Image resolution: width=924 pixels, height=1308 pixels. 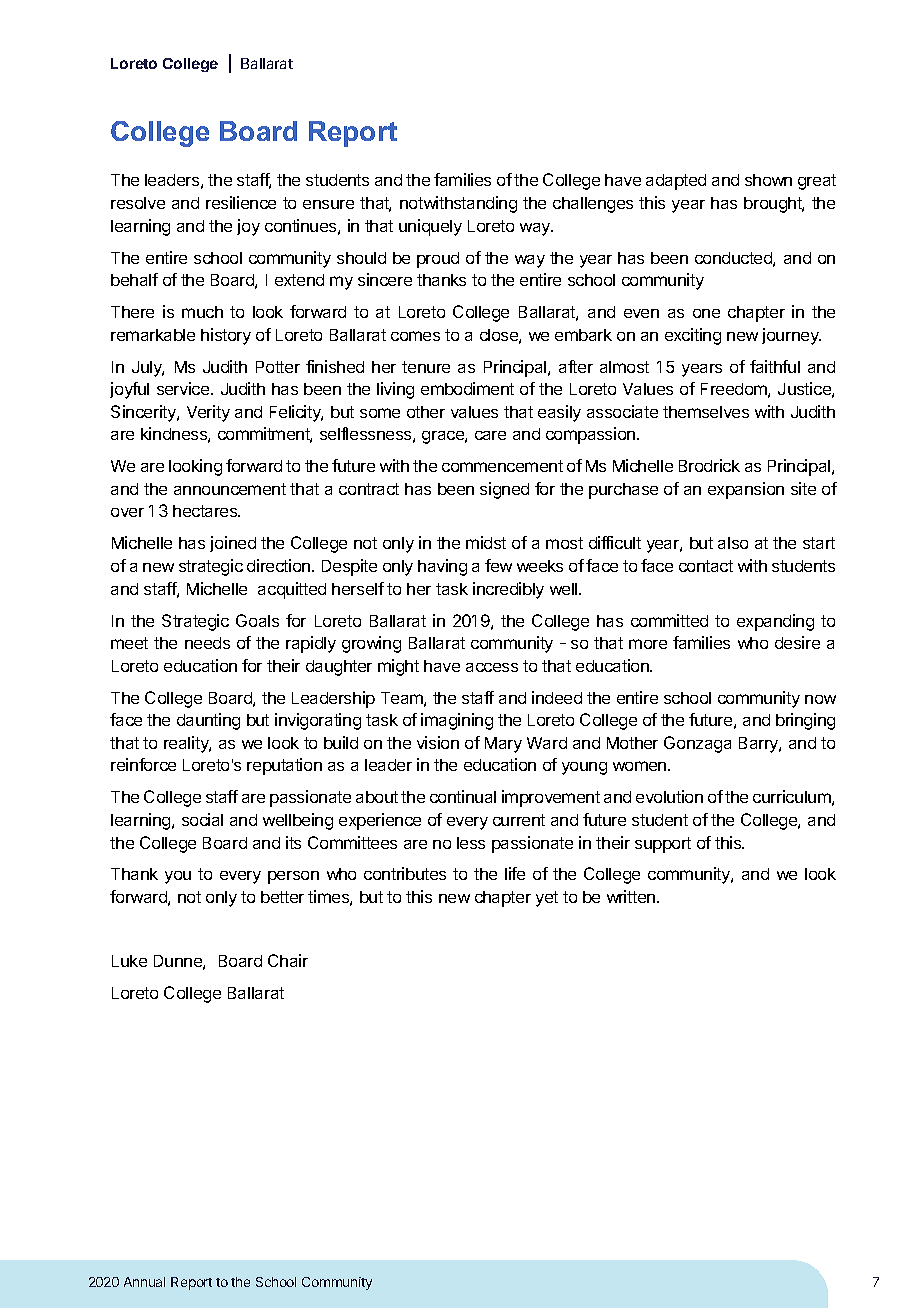 I want to click on support, so click(x=663, y=845).
